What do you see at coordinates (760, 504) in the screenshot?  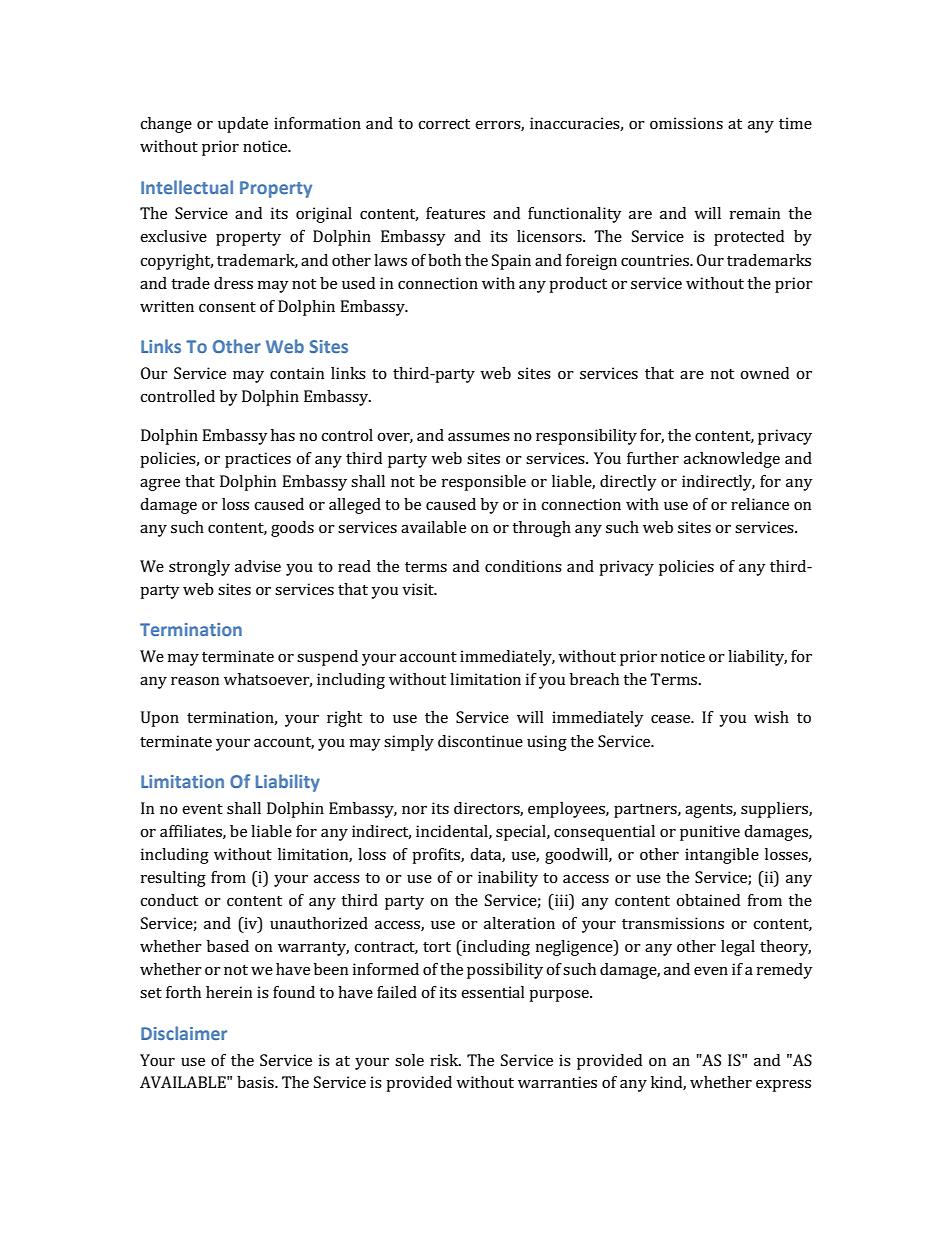 I see `reliance` at bounding box center [760, 504].
